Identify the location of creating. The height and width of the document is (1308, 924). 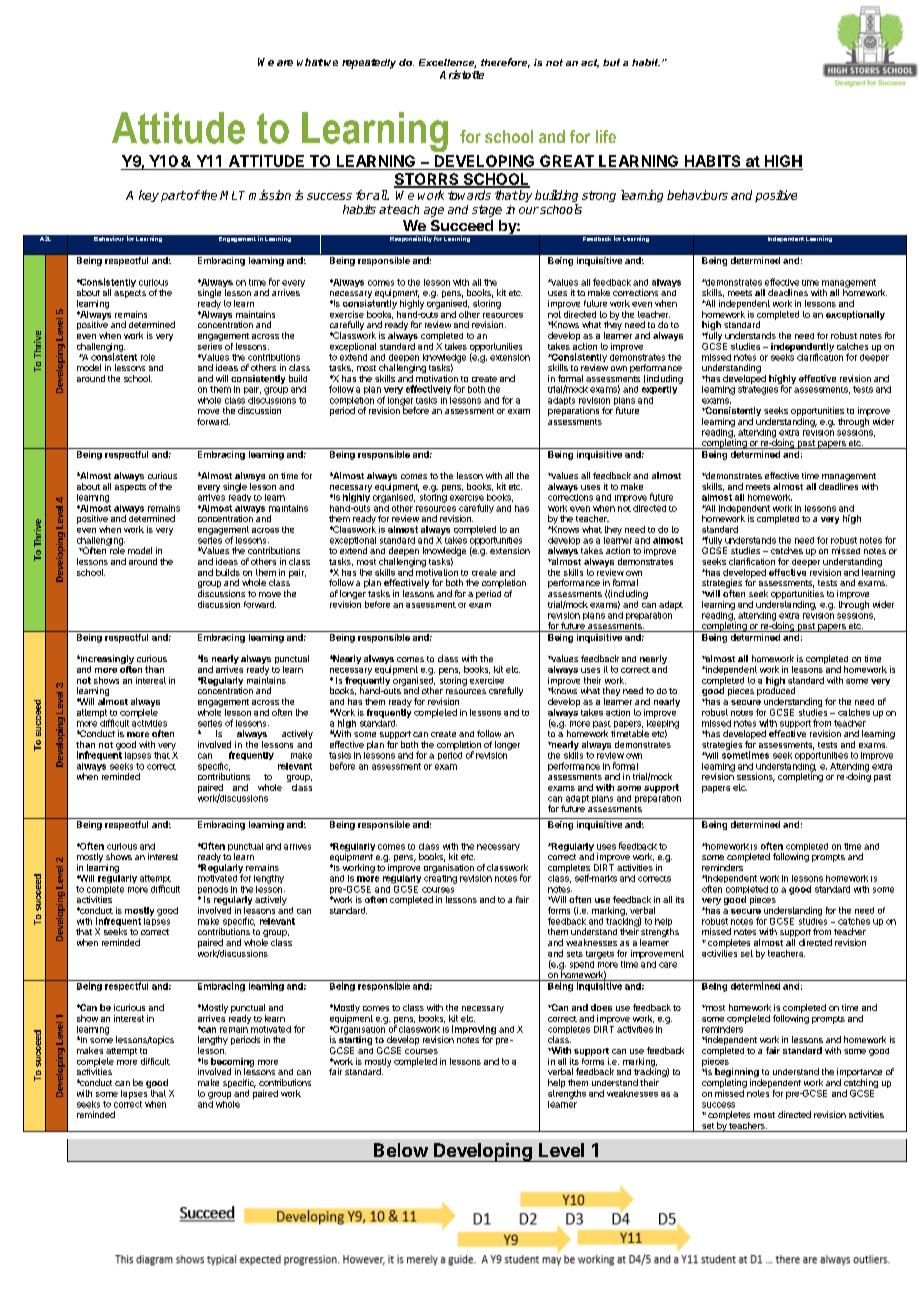
(440, 878).
